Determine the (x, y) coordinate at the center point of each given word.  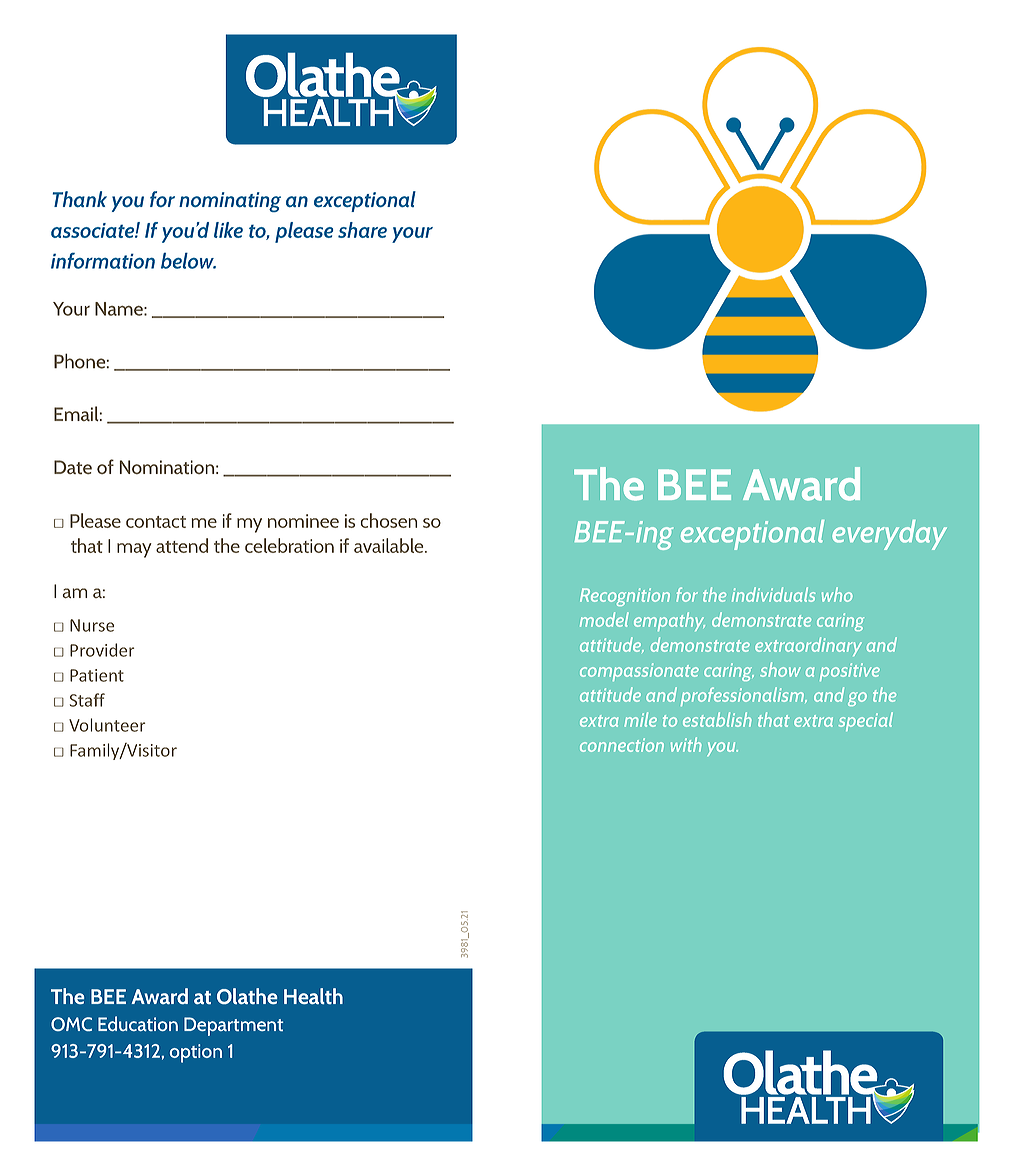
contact (156, 522)
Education (138, 1023)
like (228, 230)
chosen (389, 520)
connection (622, 745)
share (362, 230)
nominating (230, 202)
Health (313, 996)
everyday (889, 535)
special (866, 721)
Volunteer (107, 725)
